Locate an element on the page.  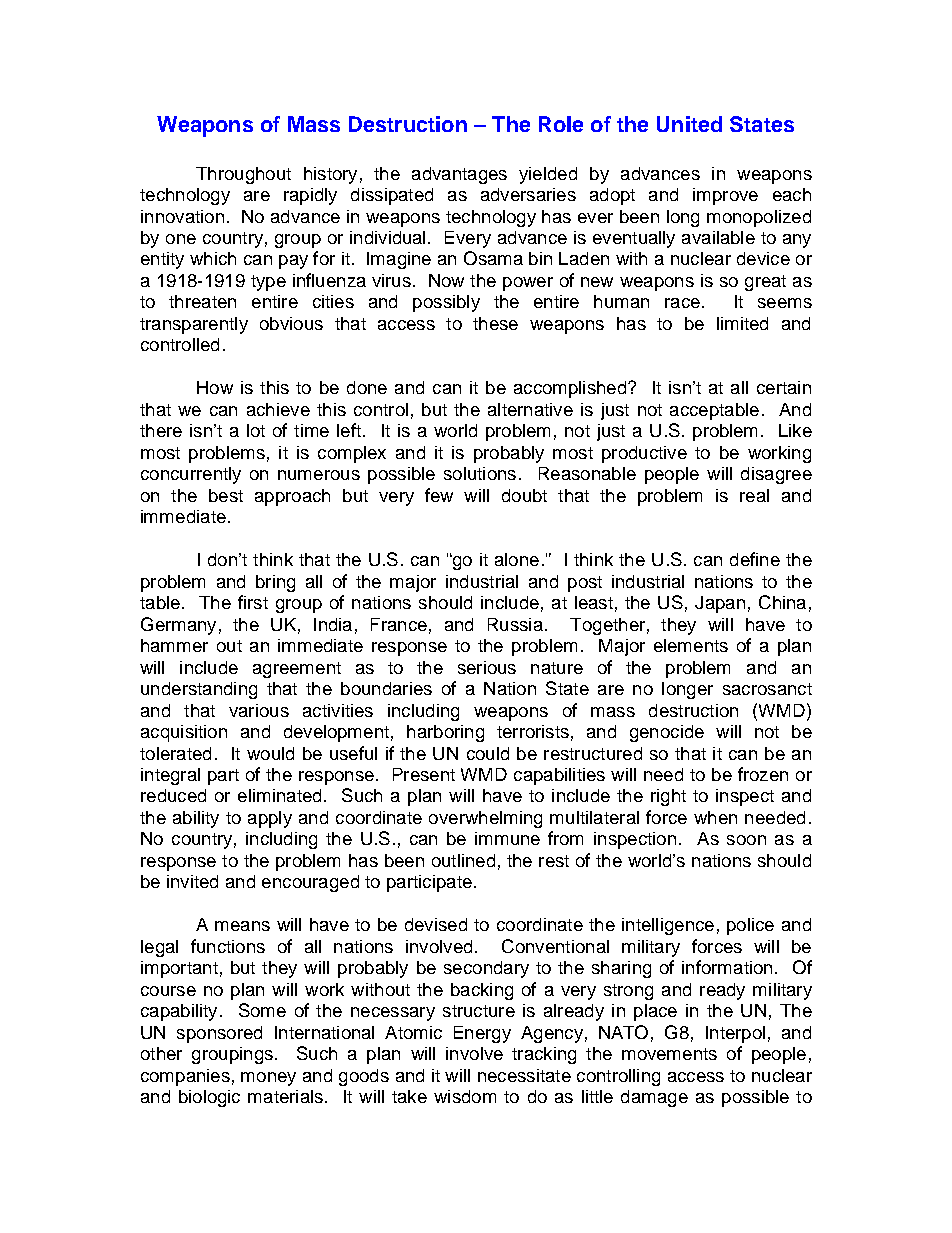
limited is located at coordinates (742, 323).
